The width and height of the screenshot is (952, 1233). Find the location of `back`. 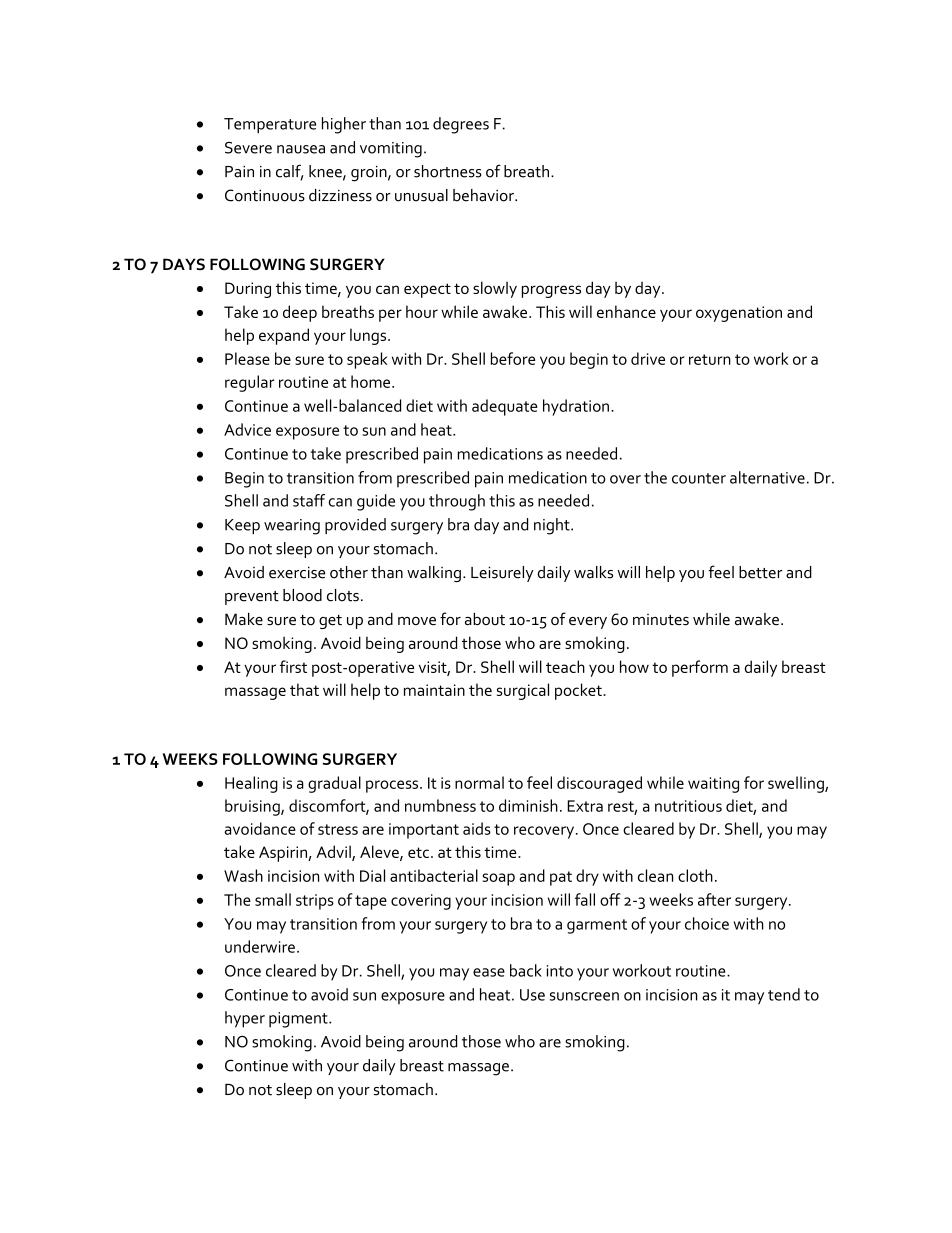

back is located at coordinates (526, 970).
